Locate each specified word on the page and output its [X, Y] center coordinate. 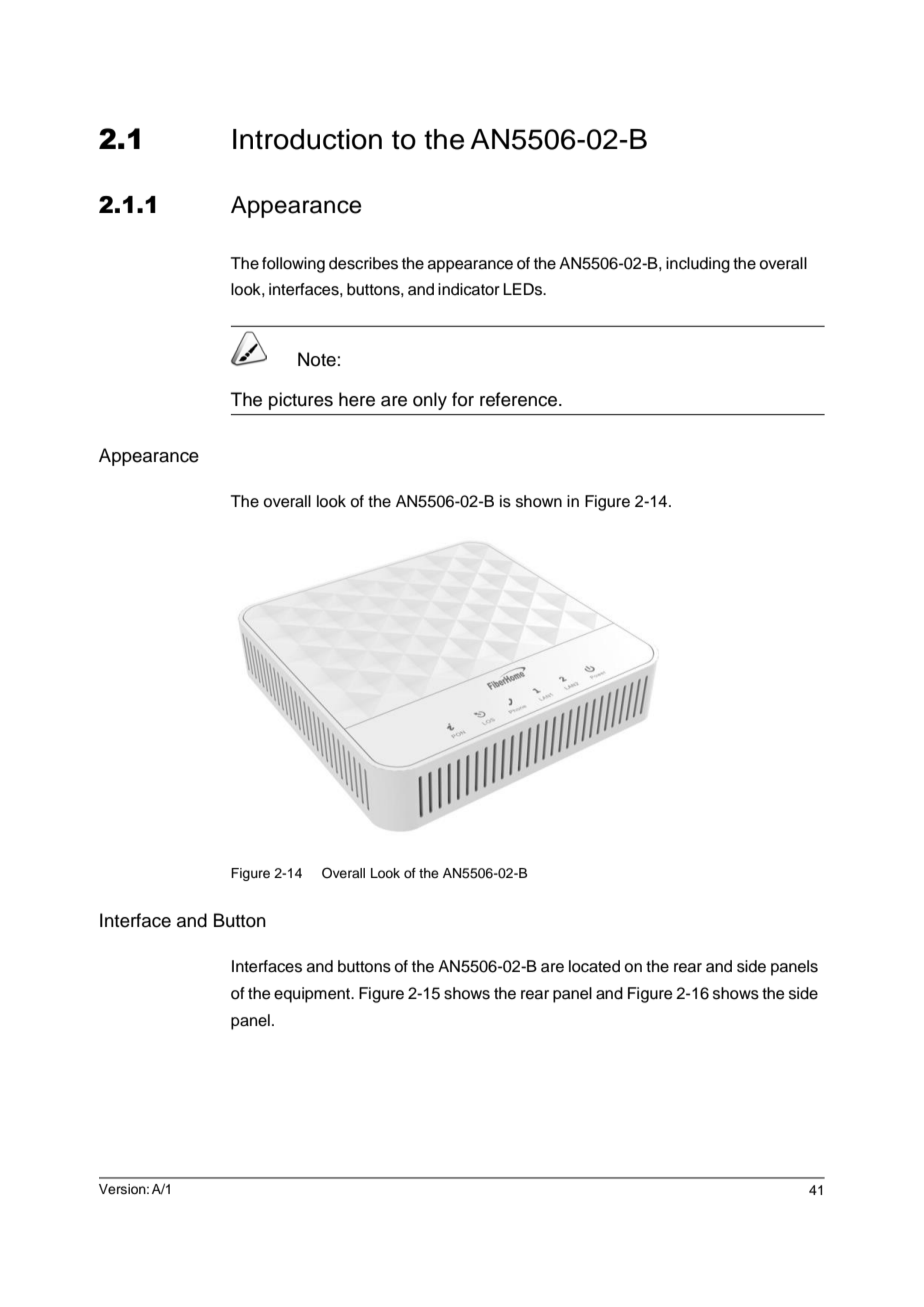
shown [539, 501]
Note [317, 359]
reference [518, 399]
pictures [301, 401]
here [357, 399]
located [594, 966]
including [698, 265]
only [430, 401]
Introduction [307, 139]
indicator [469, 289]
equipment [313, 995]
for [463, 399]
